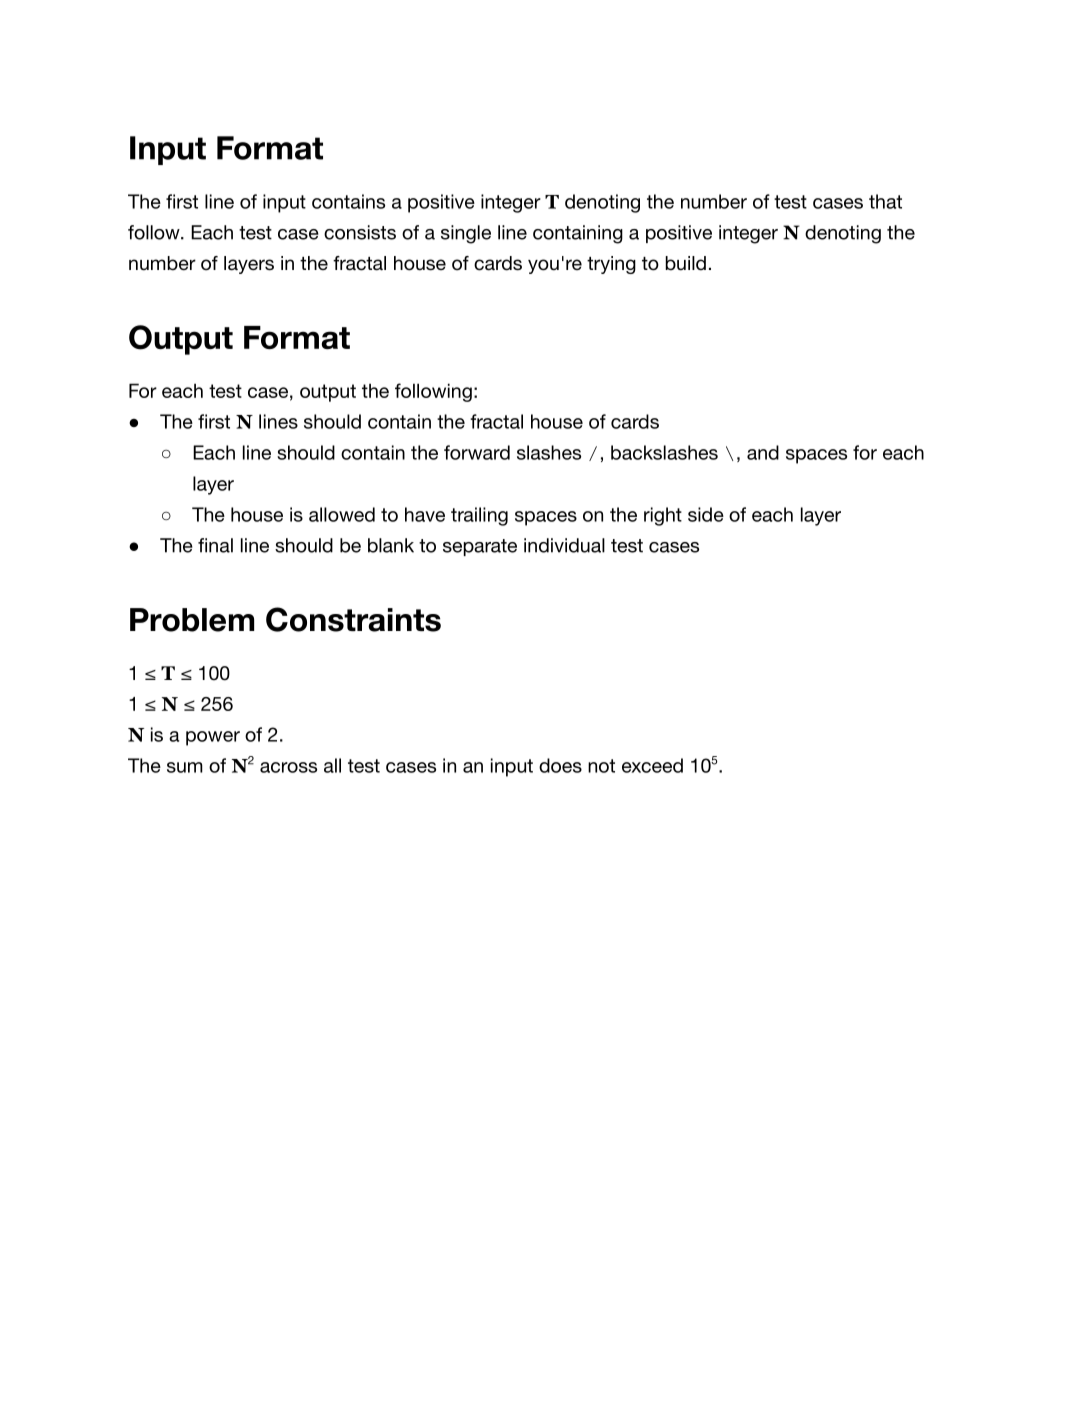 Image resolution: width=1089 pixels, height=1410 pixels. Describe the element at coordinates (652, 765) in the image. I see `exceed` at that location.
